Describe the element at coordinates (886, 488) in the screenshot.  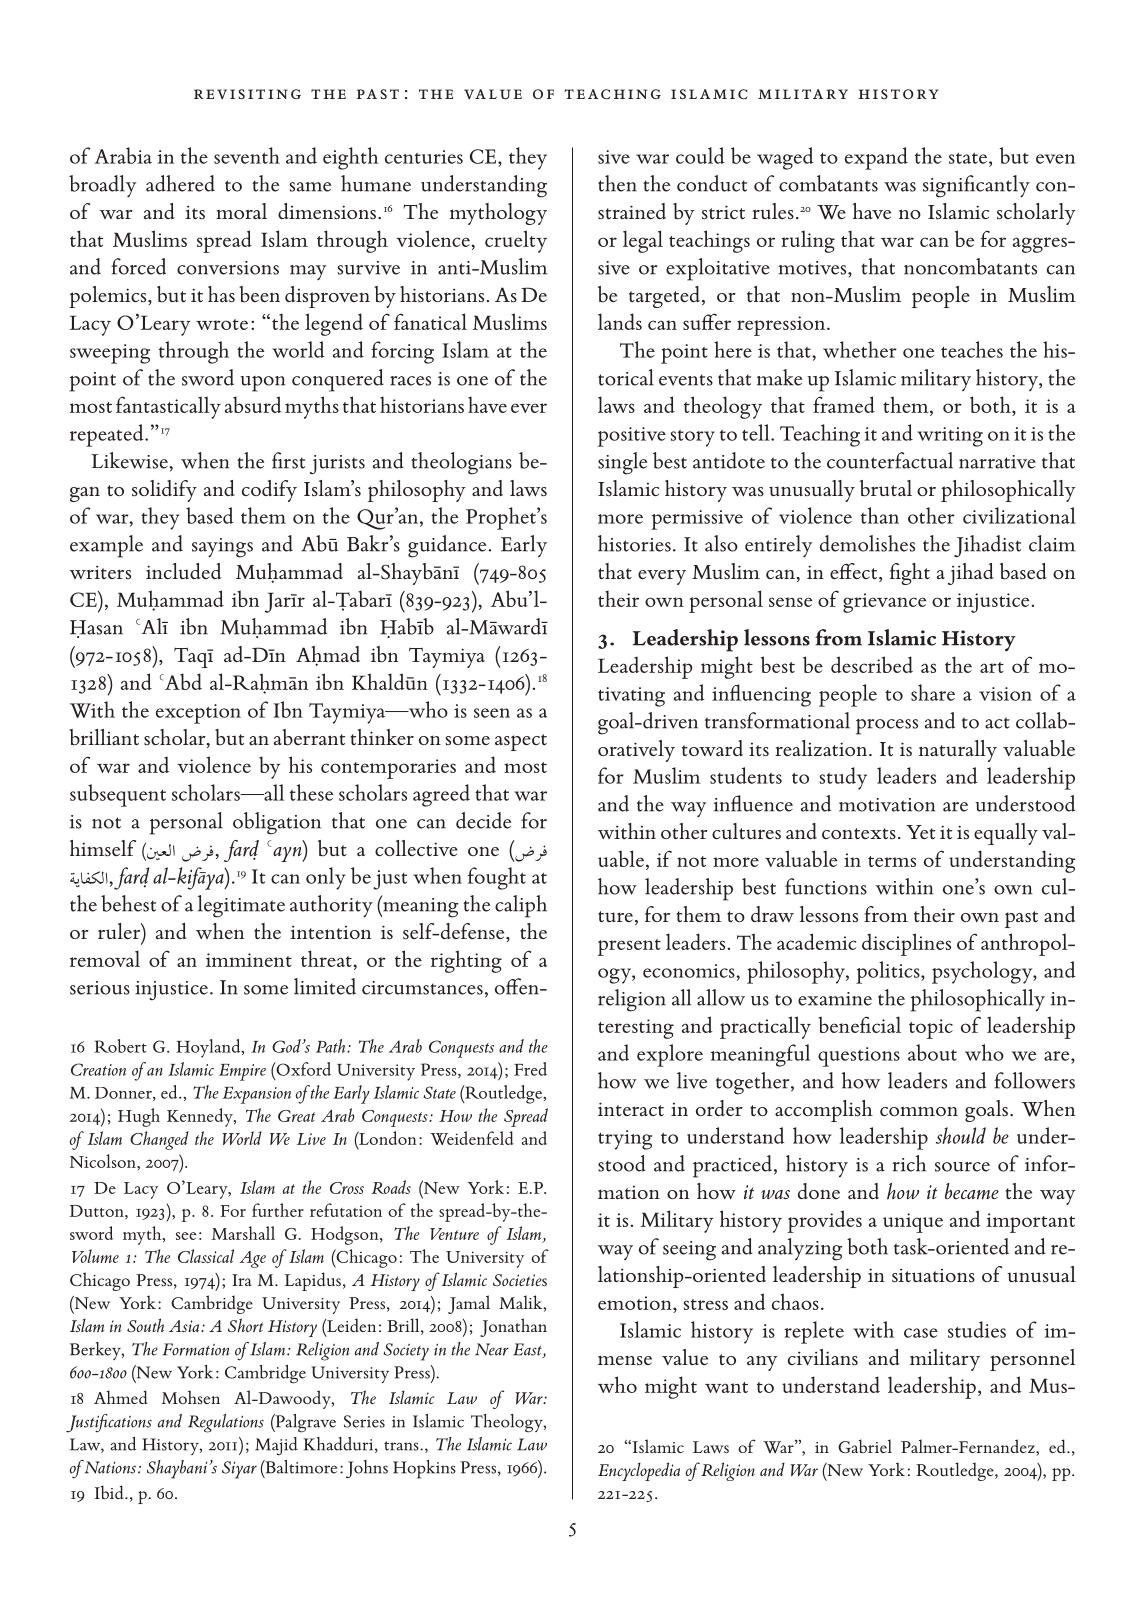
I see `brutal` at that location.
